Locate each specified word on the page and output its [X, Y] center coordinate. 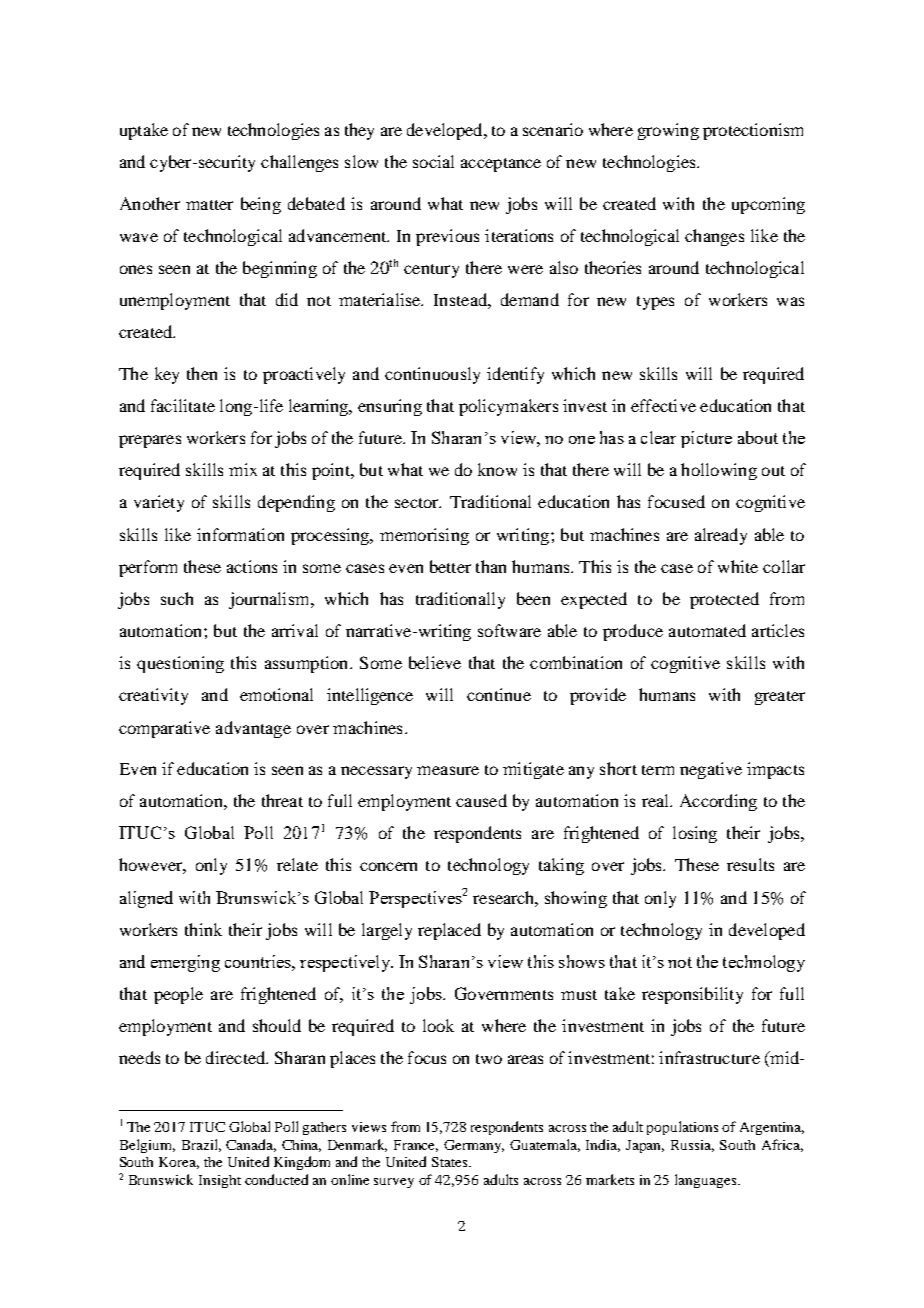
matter [209, 205]
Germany [474, 1146]
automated [707, 630]
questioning [180, 664]
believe [435, 662]
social [433, 161]
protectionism [753, 131]
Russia [692, 1146]
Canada [251, 1145]
